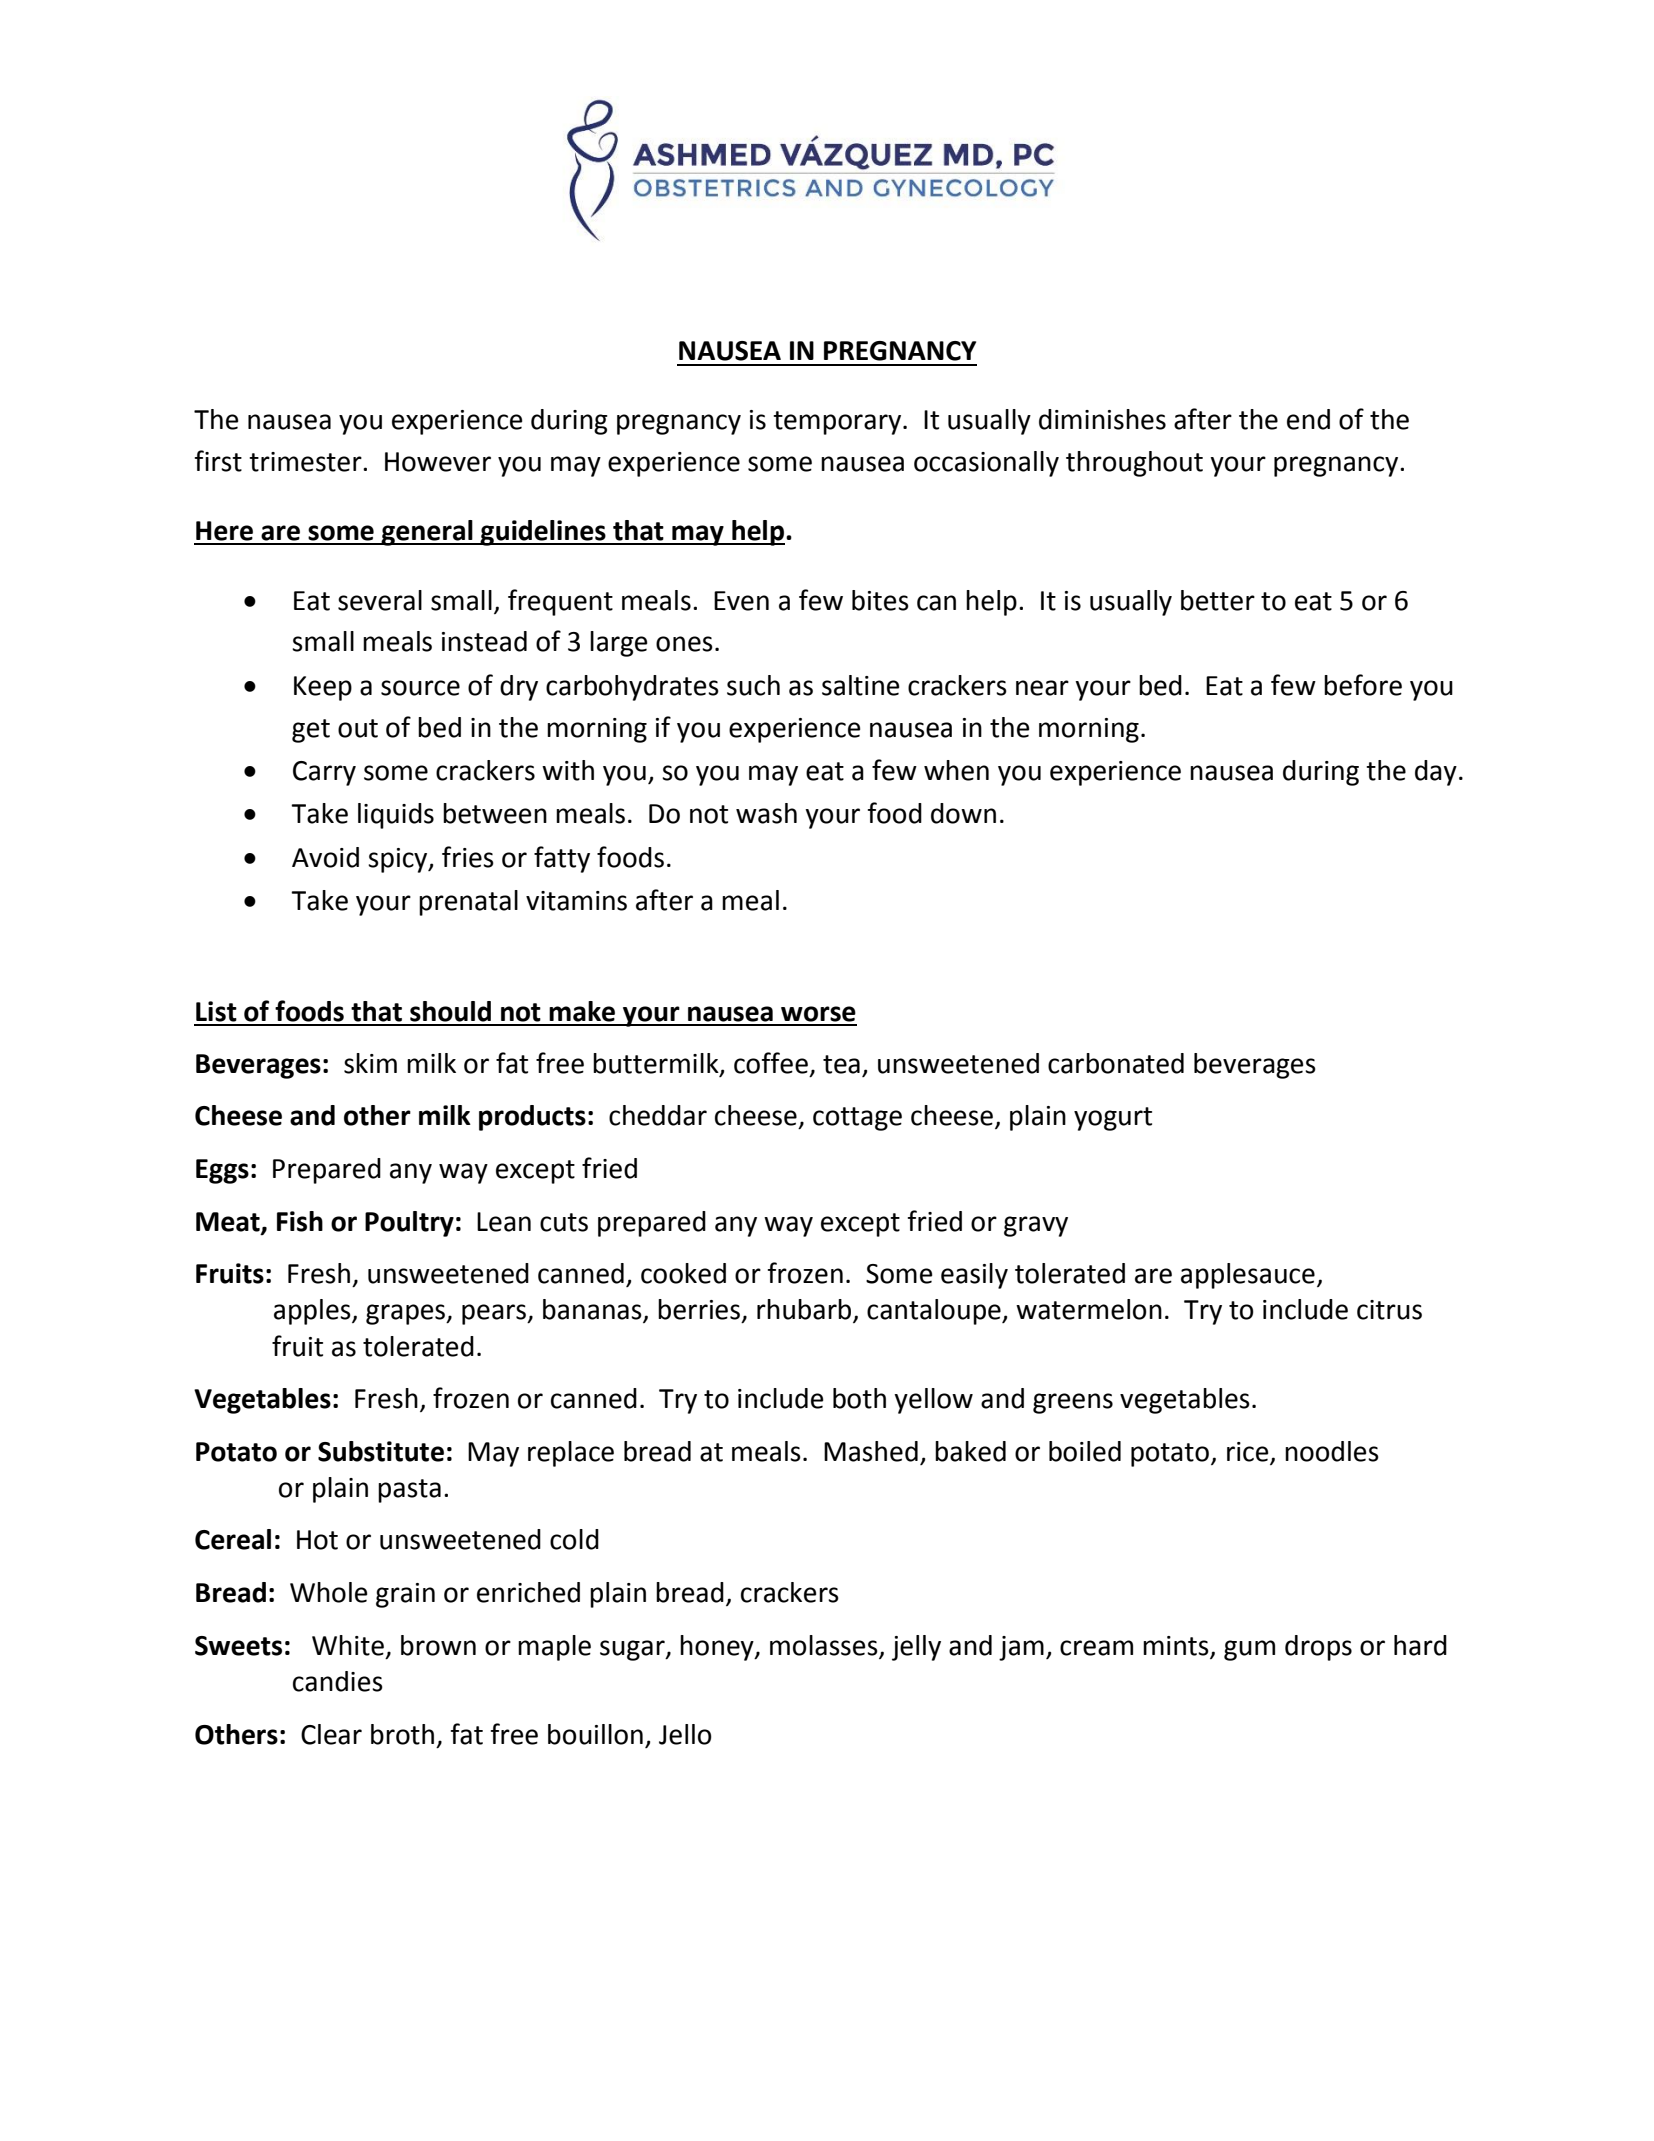  Describe the element at coordinates (1308, 419) in the screenshot. I see `end` at that location.
